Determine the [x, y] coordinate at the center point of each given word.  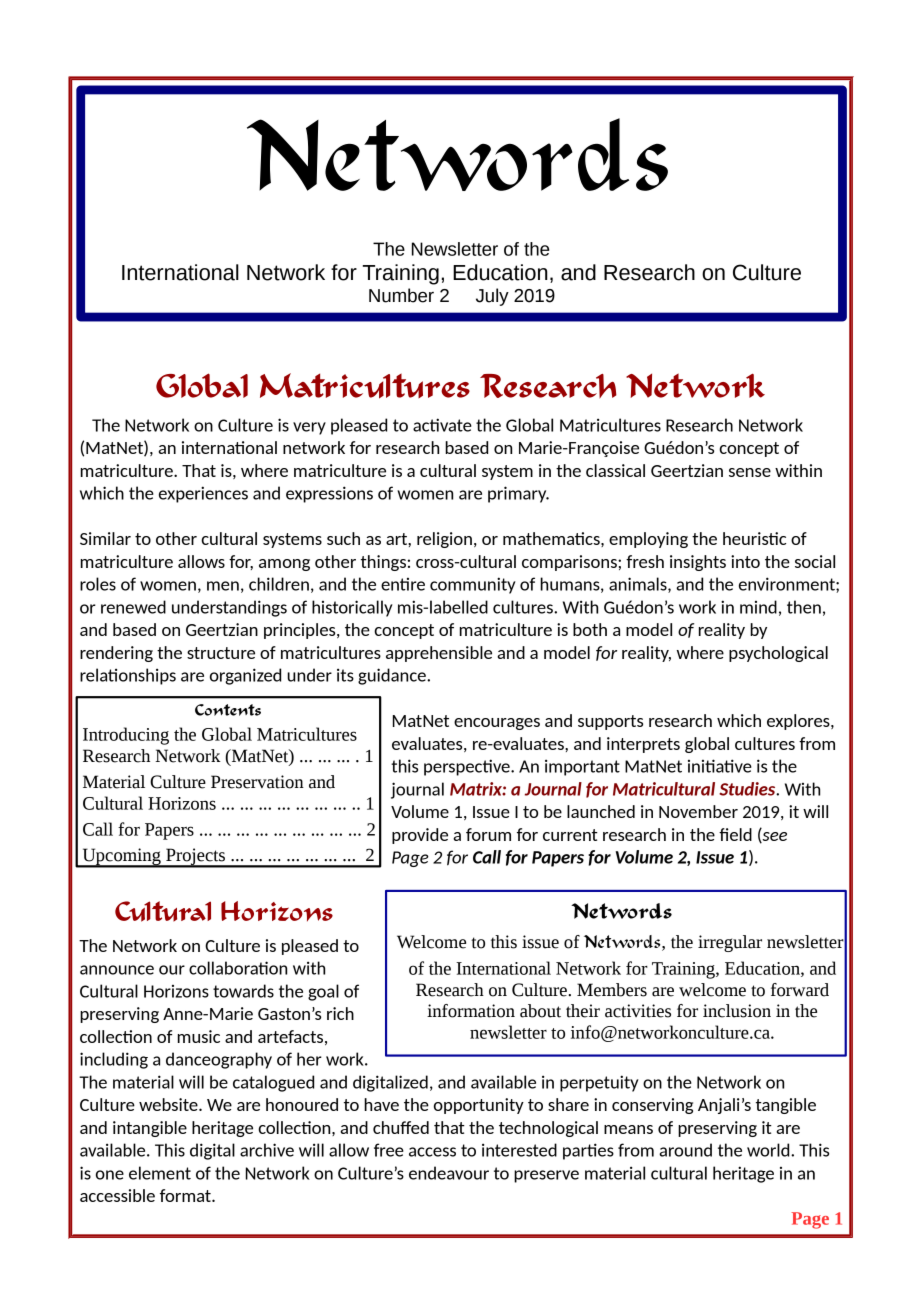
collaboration [238, 968]
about [540, 1011]
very [309, 428]
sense [750, 472]
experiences [203, 494]
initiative [720, 766]
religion [444, 540]
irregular [730, 943]
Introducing [126, 736]
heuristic [754, 538]
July [492, 297]
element [160, 1173]
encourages [497, 724]
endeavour [449, 1173]
